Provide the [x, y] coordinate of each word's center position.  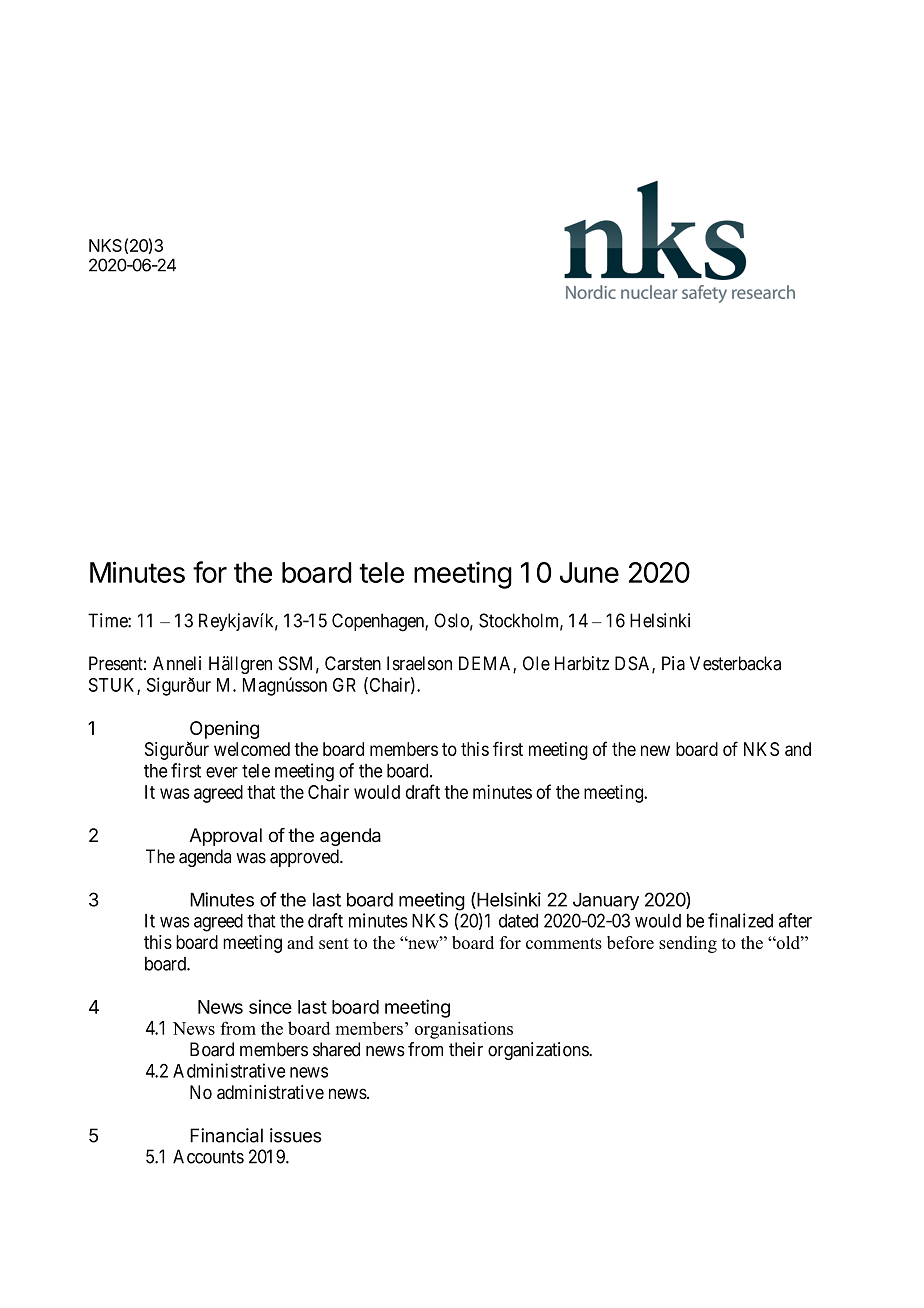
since [270, 1006]
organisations [464, 1030]
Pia [673, 663]
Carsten [353, 663]
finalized [740, 920]
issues [296, 1135]
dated [518, 921]
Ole [536, 663]
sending [688, 944]
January [606, 902]
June [589, 572]
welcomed [252, 749]
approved [305, 858]
